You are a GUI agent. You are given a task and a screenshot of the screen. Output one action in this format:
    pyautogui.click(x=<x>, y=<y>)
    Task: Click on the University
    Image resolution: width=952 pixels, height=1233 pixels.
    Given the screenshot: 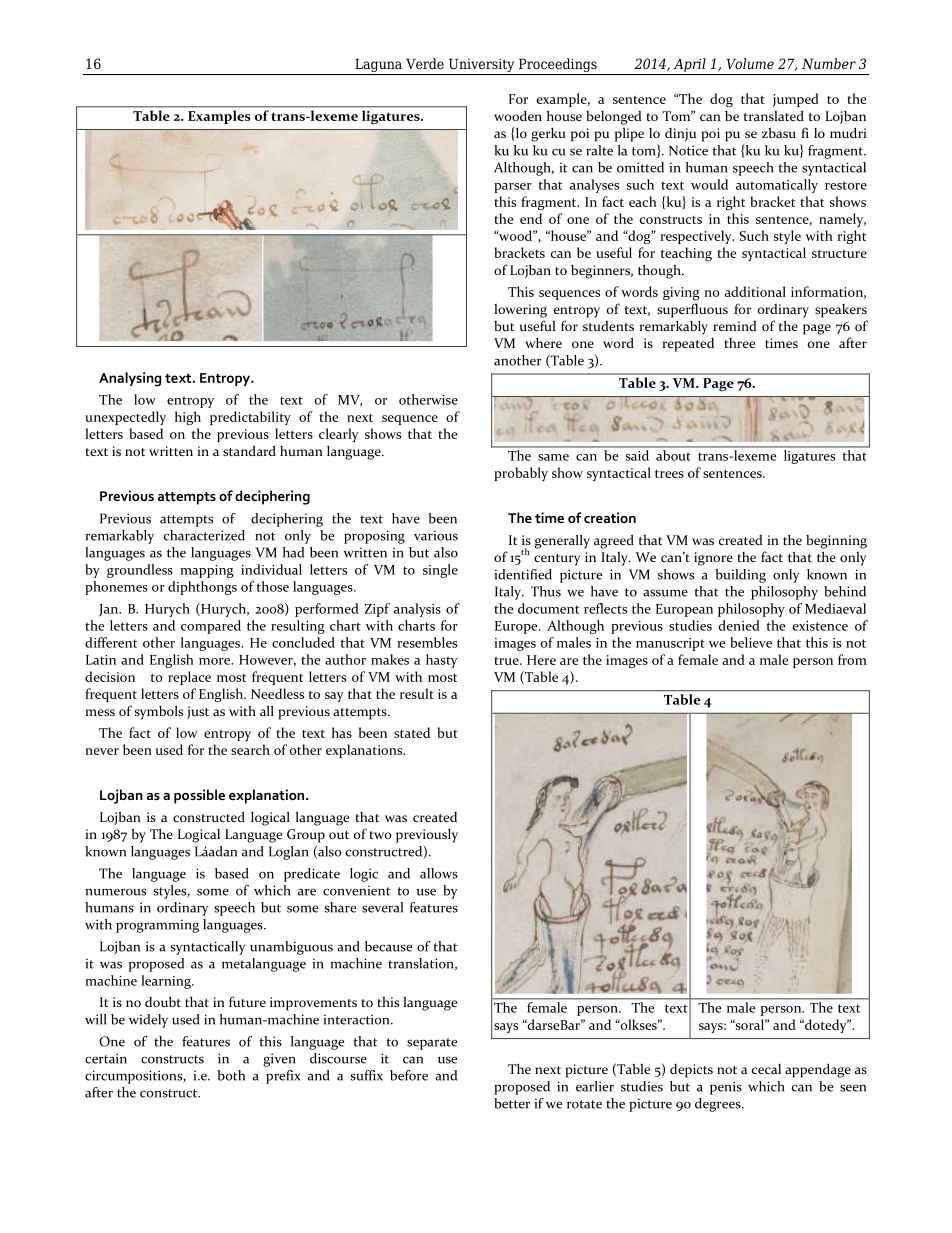 What is the action you would take?
    pyautogui.click(x=481, y=66)
